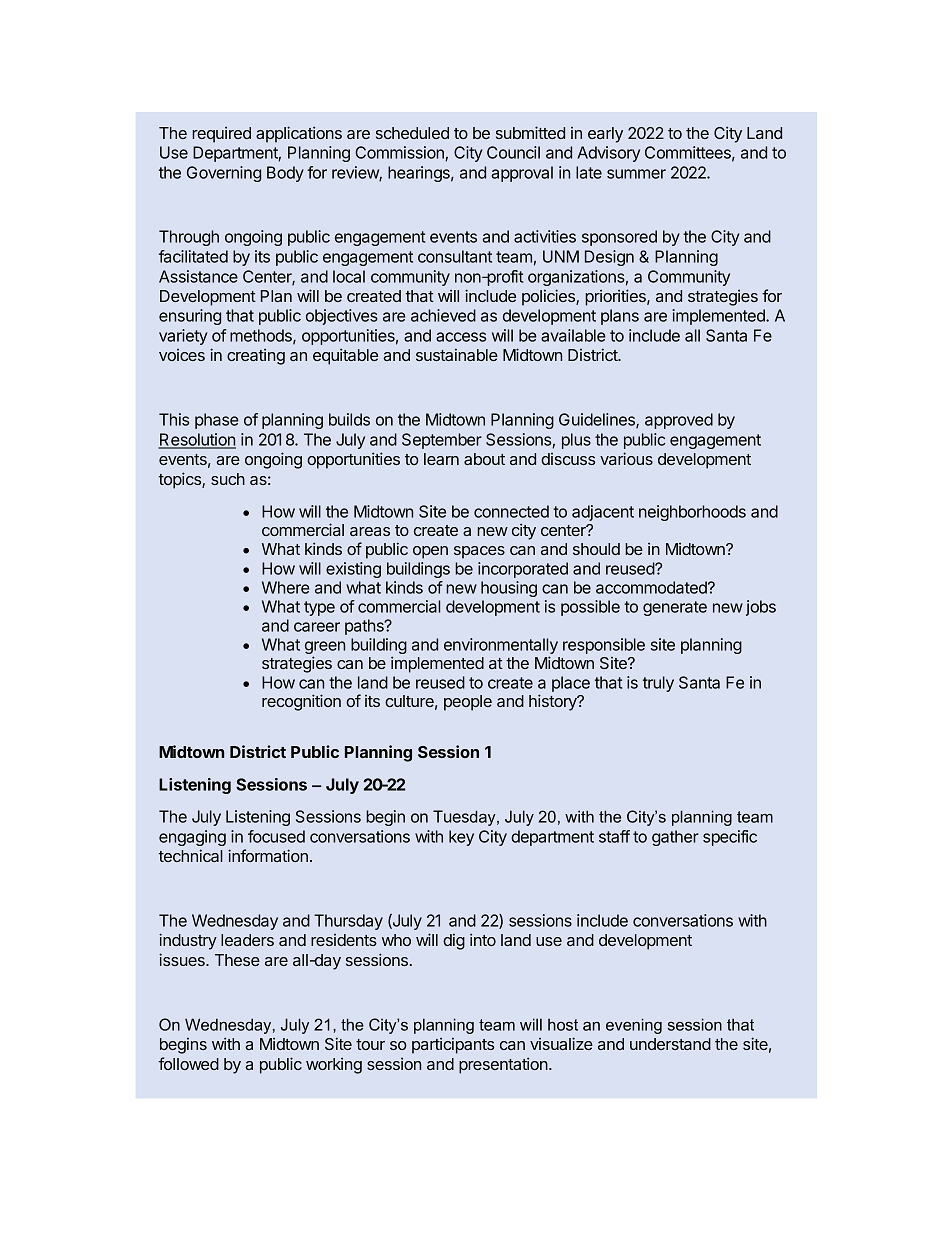 This screenshot has width=952, height=1233. What do you see at coordinates (509, 589) in the screenshot?
I see `housing` at bounding box center [509, 589].
